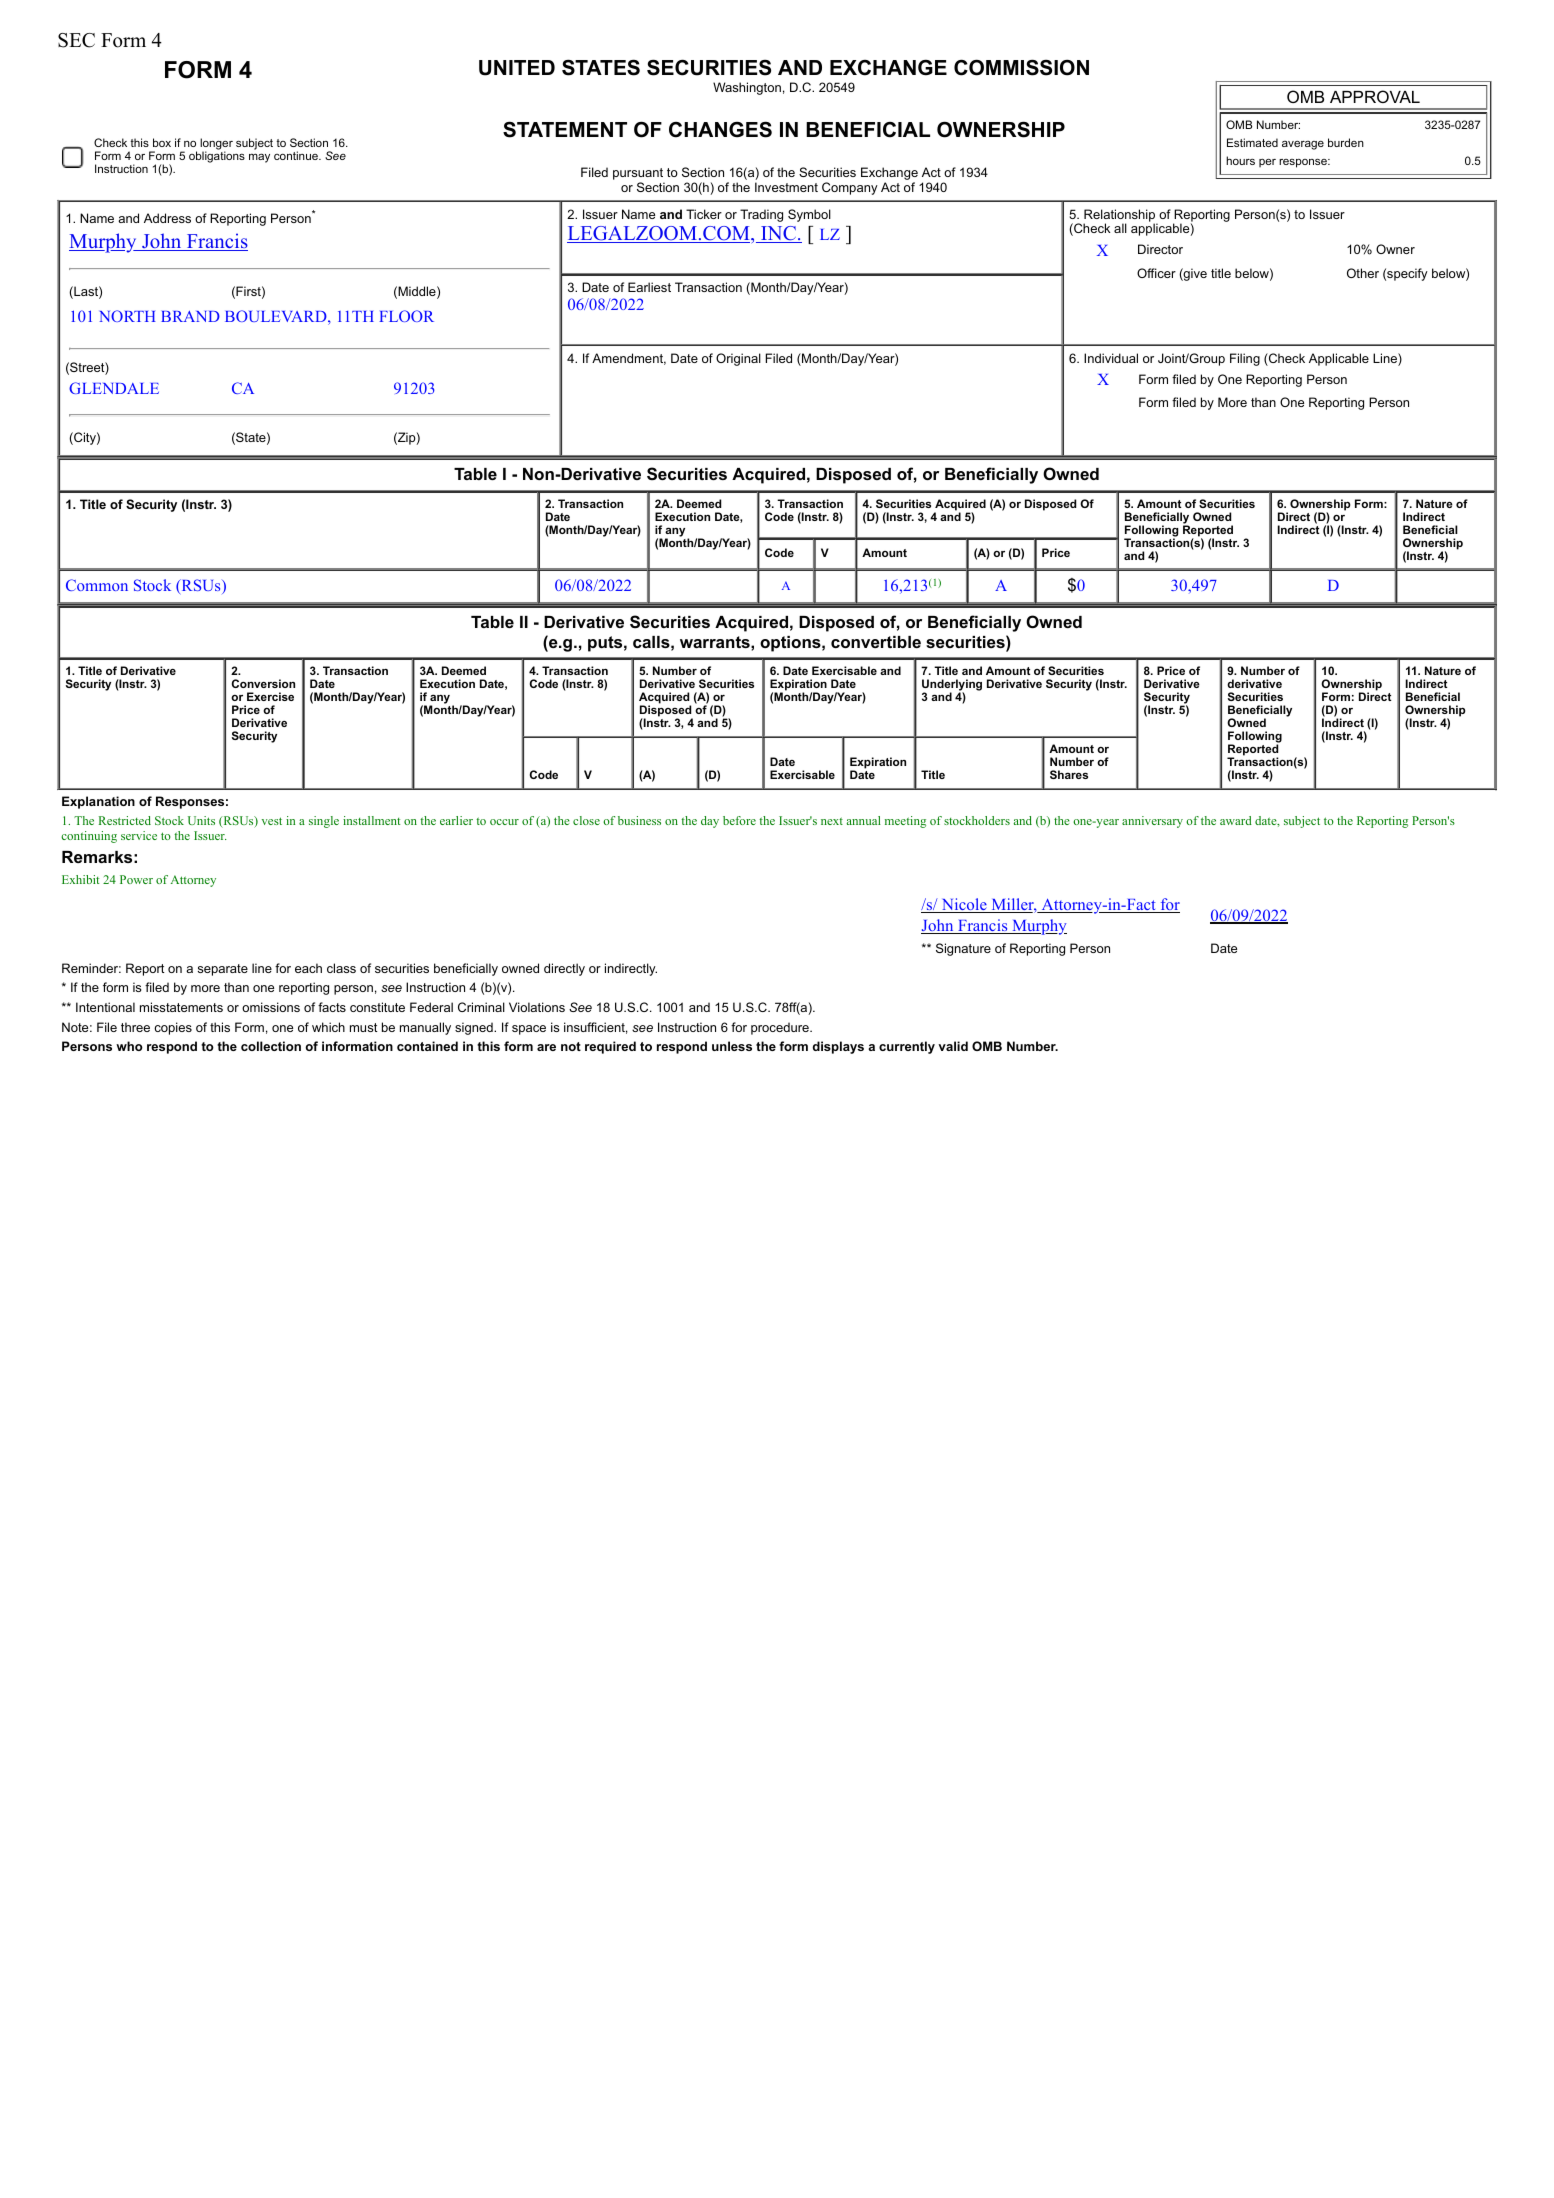 This image has height=2198, width=1554. What do you see at coordinates (747, 88) in the image?
I see `Washington` at bounding box center [747, 88].
